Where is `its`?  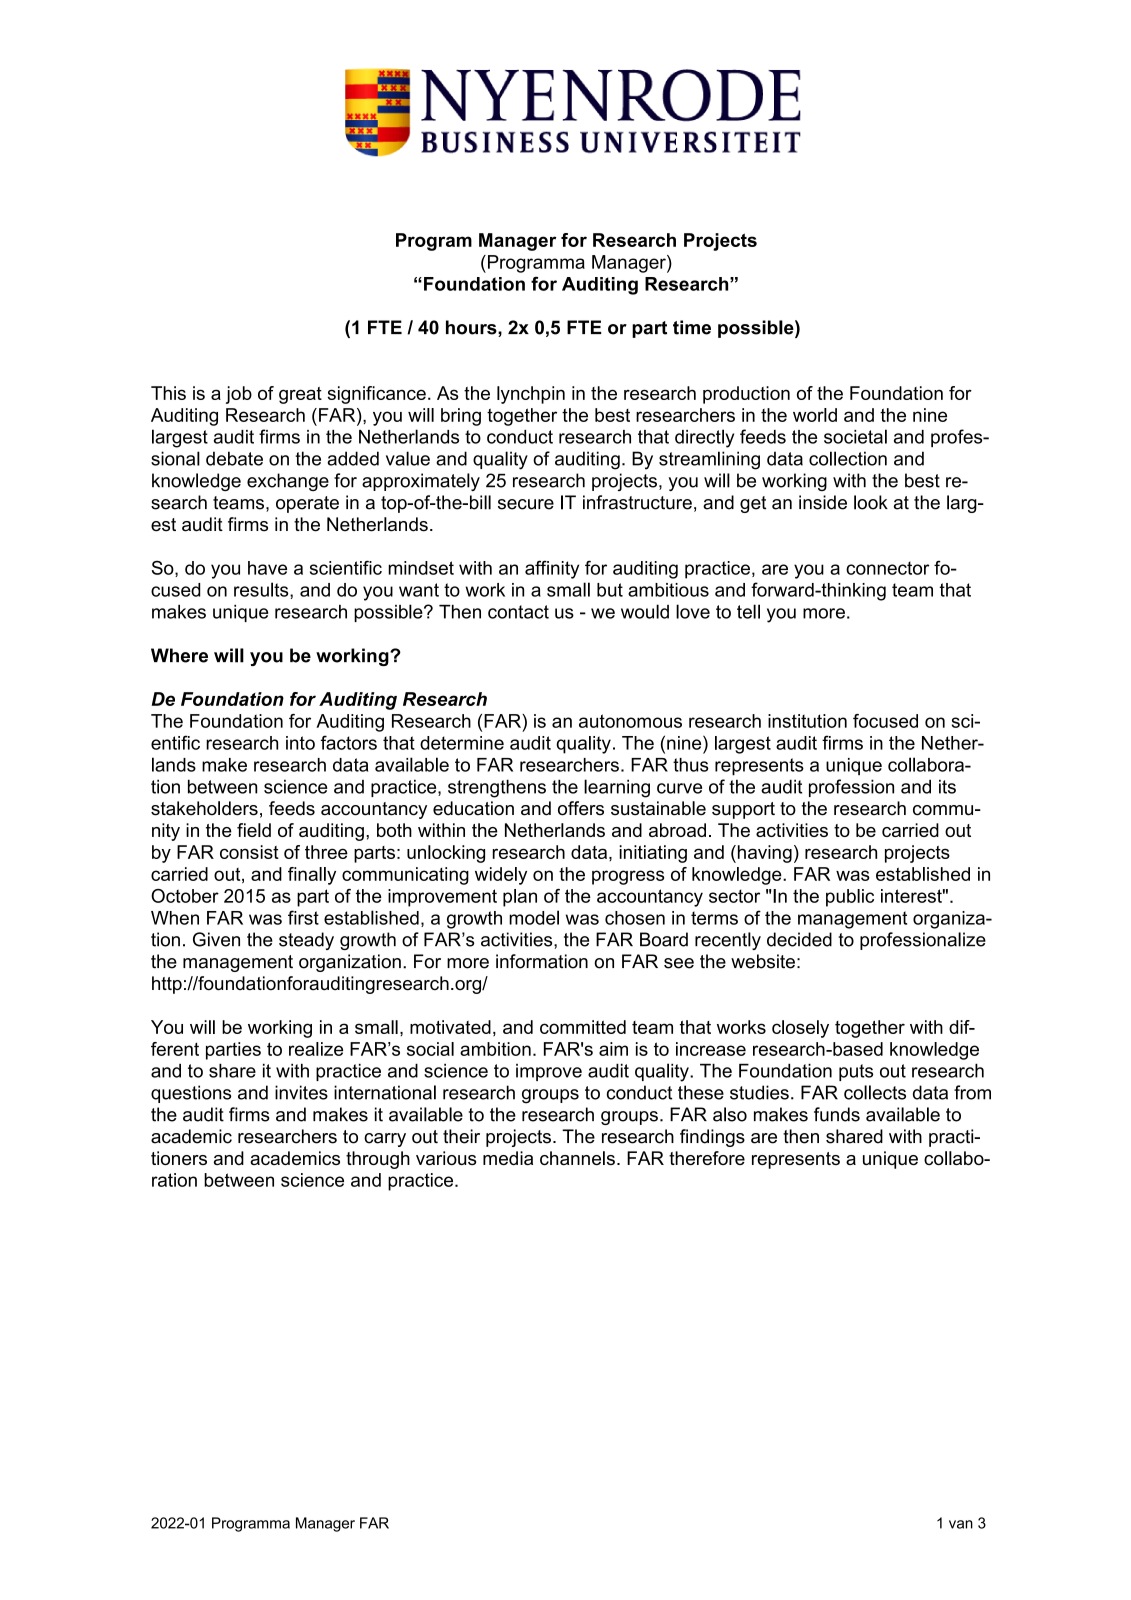
its is located at coordinates (947, 786).
